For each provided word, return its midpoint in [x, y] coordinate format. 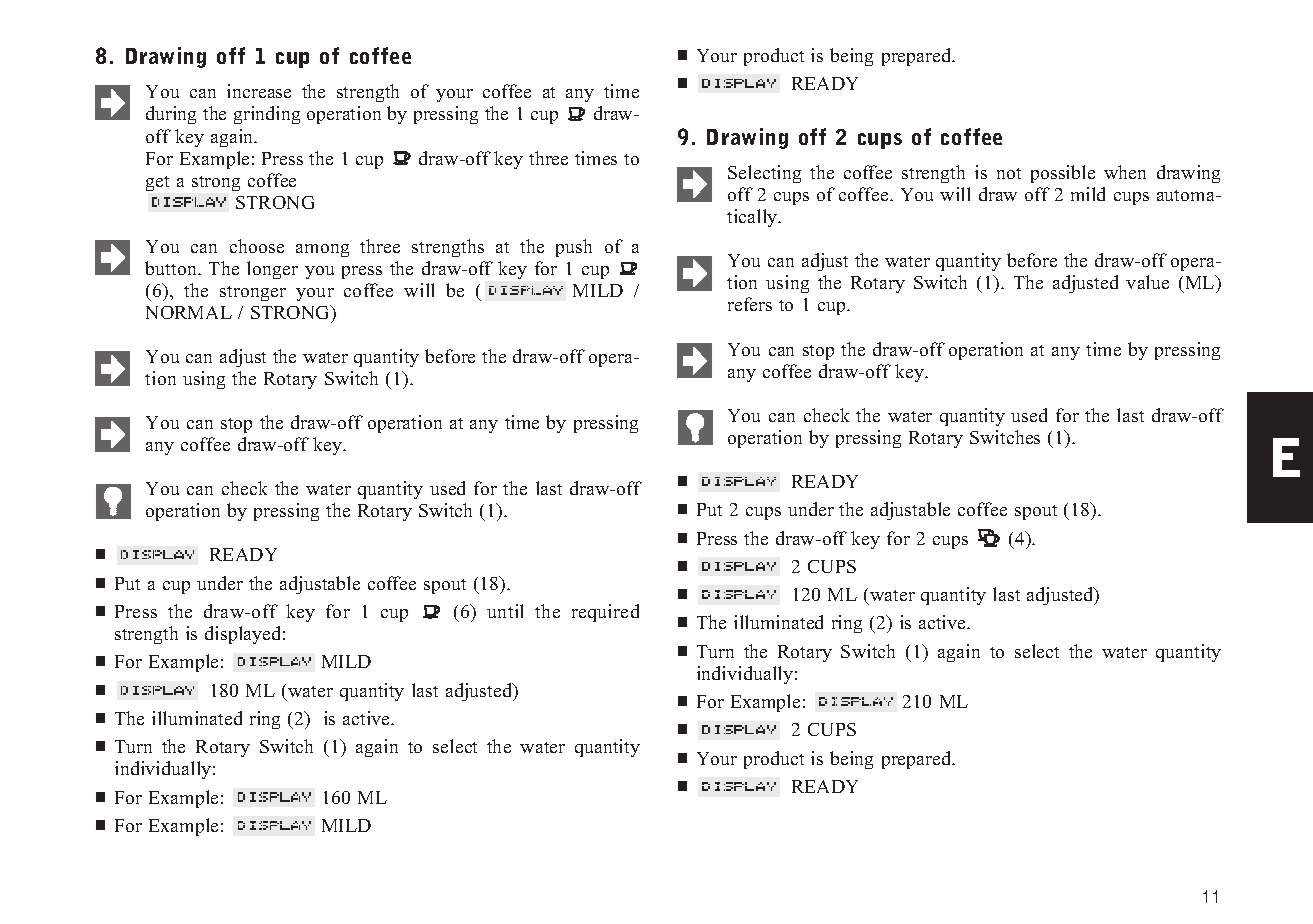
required [605, 613]
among [322, 250]
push [574, 248]
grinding [267, 115]
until [505, 611]
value [1147, 282]
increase [259, 91]
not [1009, 173]
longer [272, 270]
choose [257, 246]
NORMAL [189, 312]
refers [750, 304]
